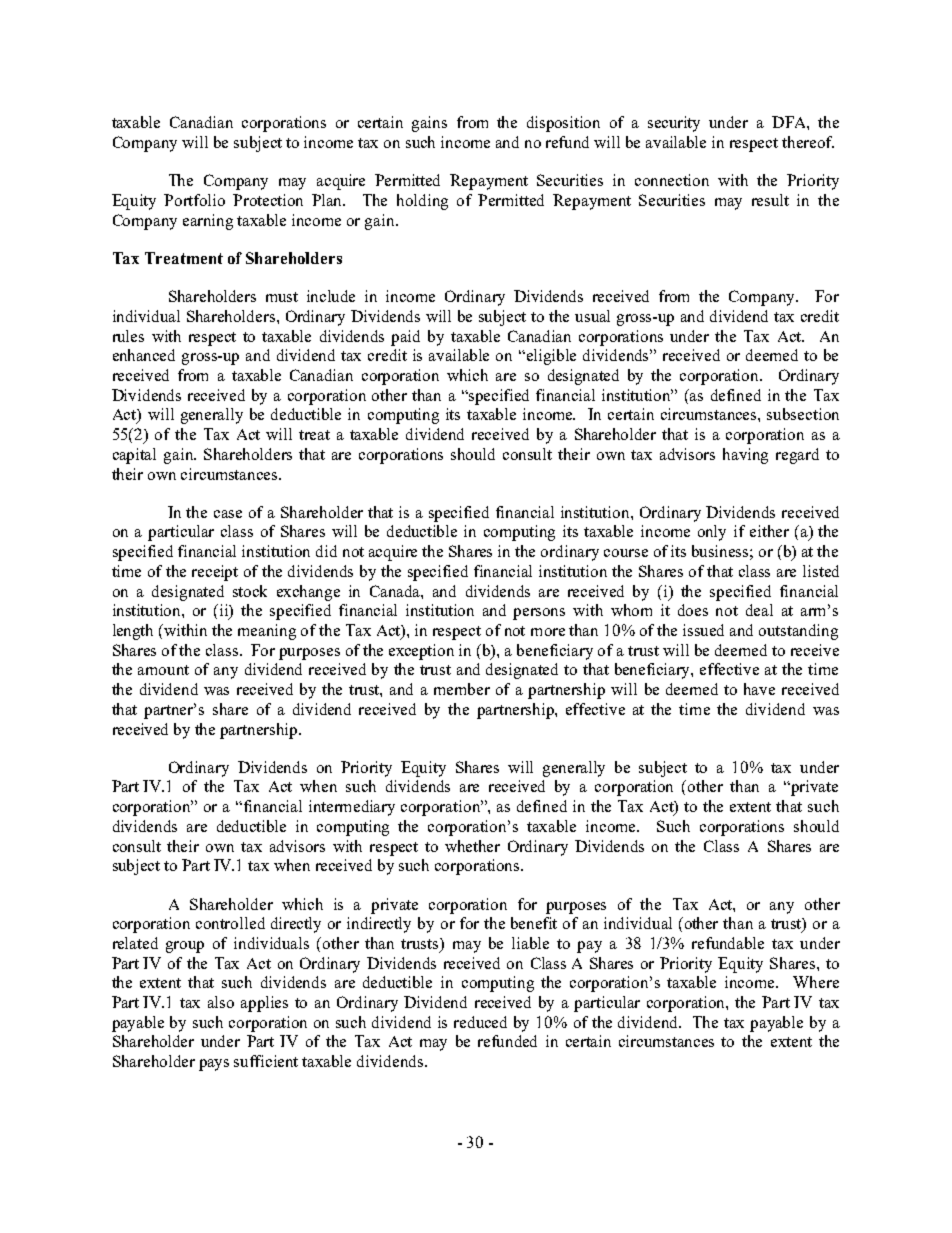 The image size is (952, 1233). I want to click on enhanced, so click(144, 355).
